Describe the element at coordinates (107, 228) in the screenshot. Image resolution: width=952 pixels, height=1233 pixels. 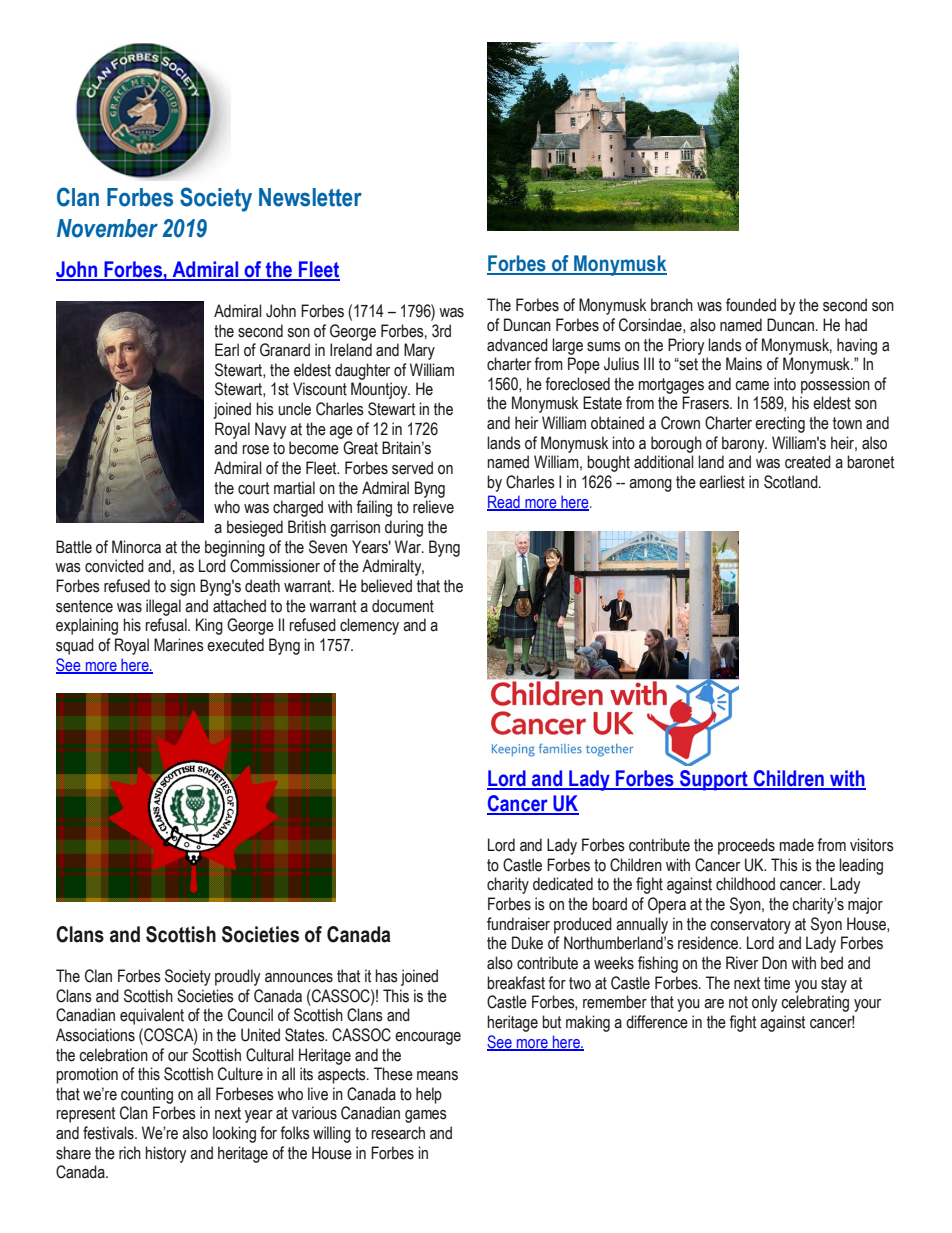
I see `November` at that location.
